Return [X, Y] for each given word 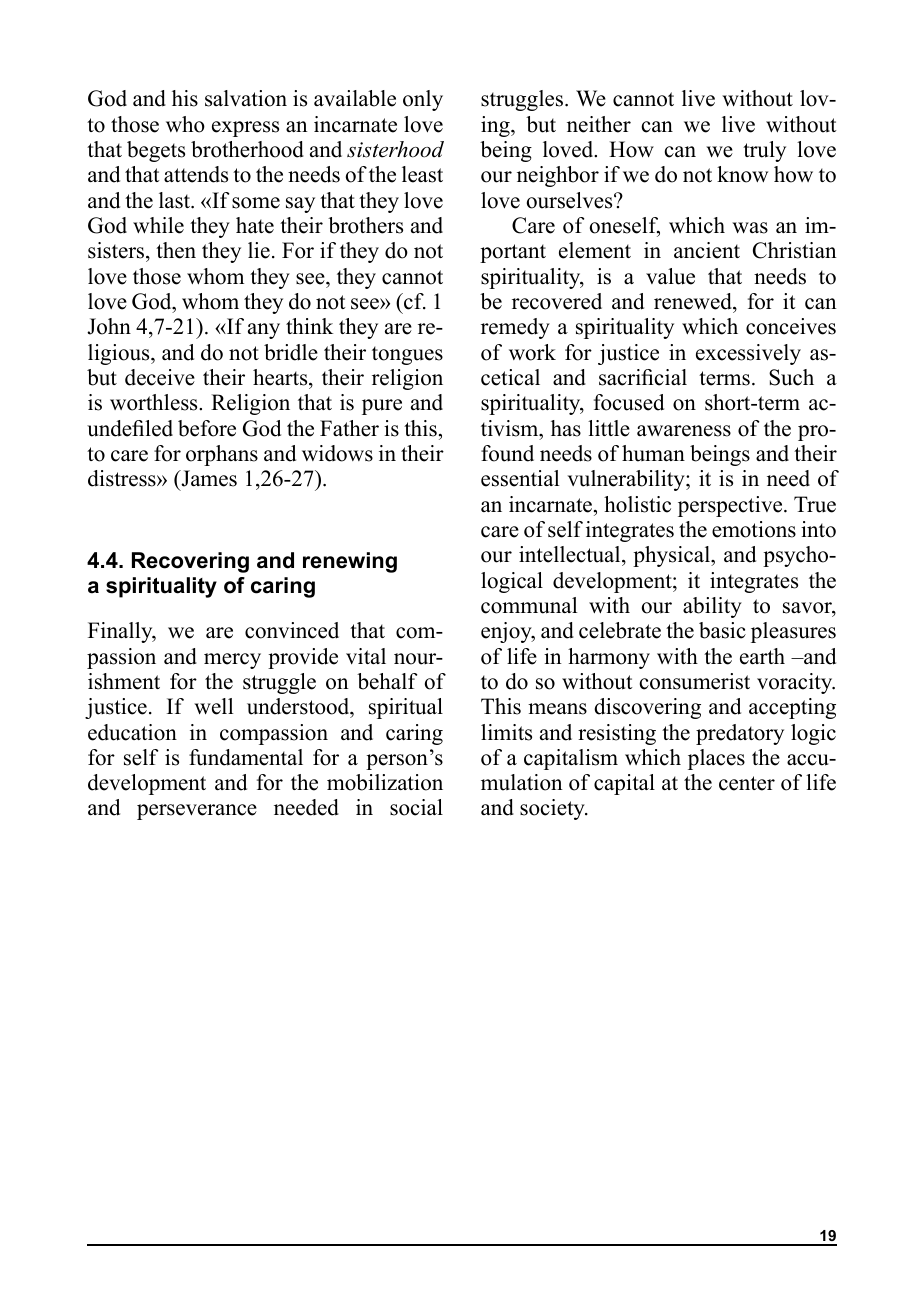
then [176, 250]
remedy [515, 328]
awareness [684, 431]
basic [722, 630]
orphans [222, 455]
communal [529, 605]
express [245, 129]
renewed [694, 301]
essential [520, 478]
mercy [232, 661]
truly [764, 151]
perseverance [197, 812]
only [423, 100]
